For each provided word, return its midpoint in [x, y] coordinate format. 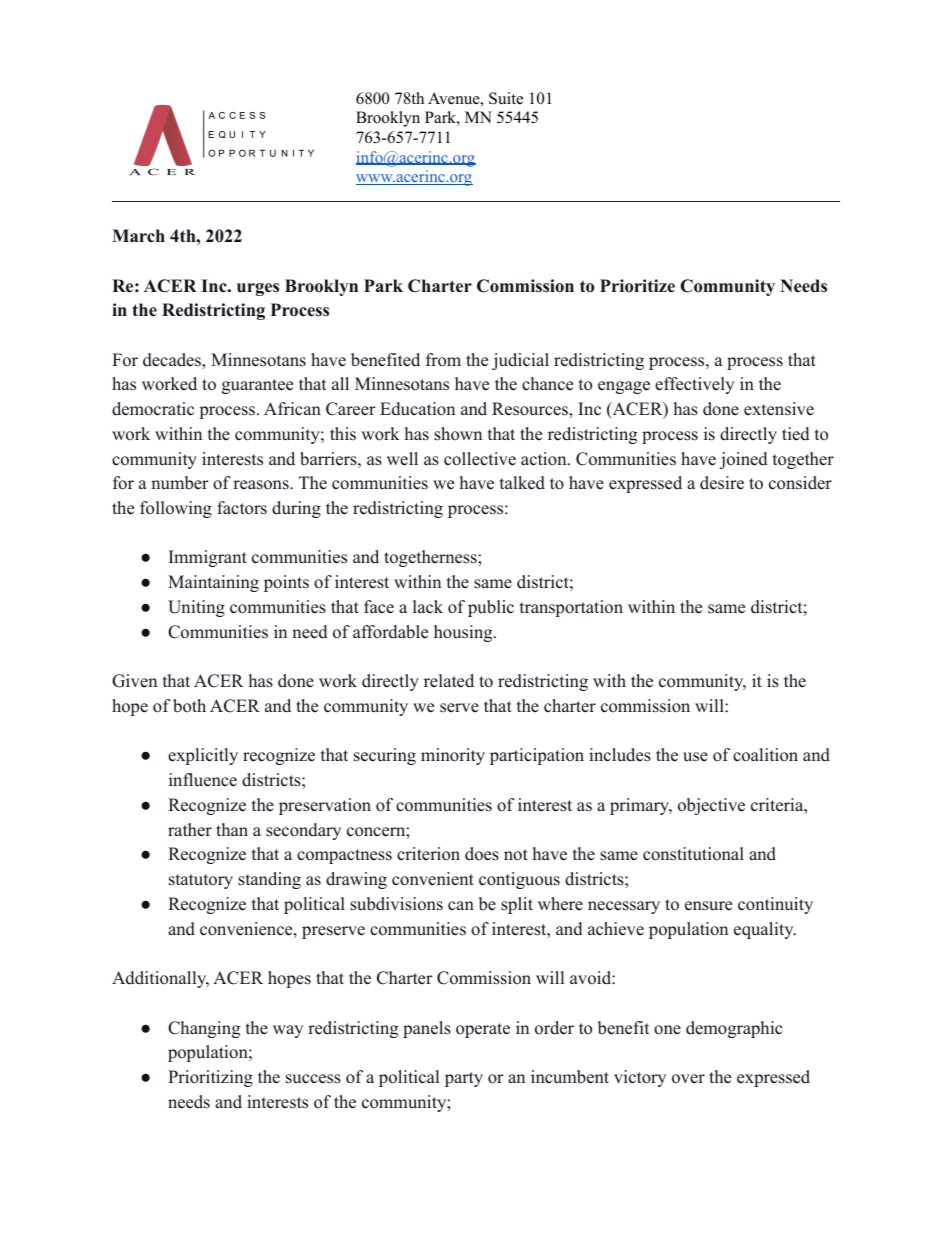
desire [722, 483]
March [138, 236]
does [482, 854]
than [232, 829]
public [491, 608]
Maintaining [213, 583]
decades [173, 360]
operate [483, 1030]
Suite [506, 98]
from [443, 360]
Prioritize [637, 286]
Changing [204, 1029]
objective [711, 806]
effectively [694, 385]
